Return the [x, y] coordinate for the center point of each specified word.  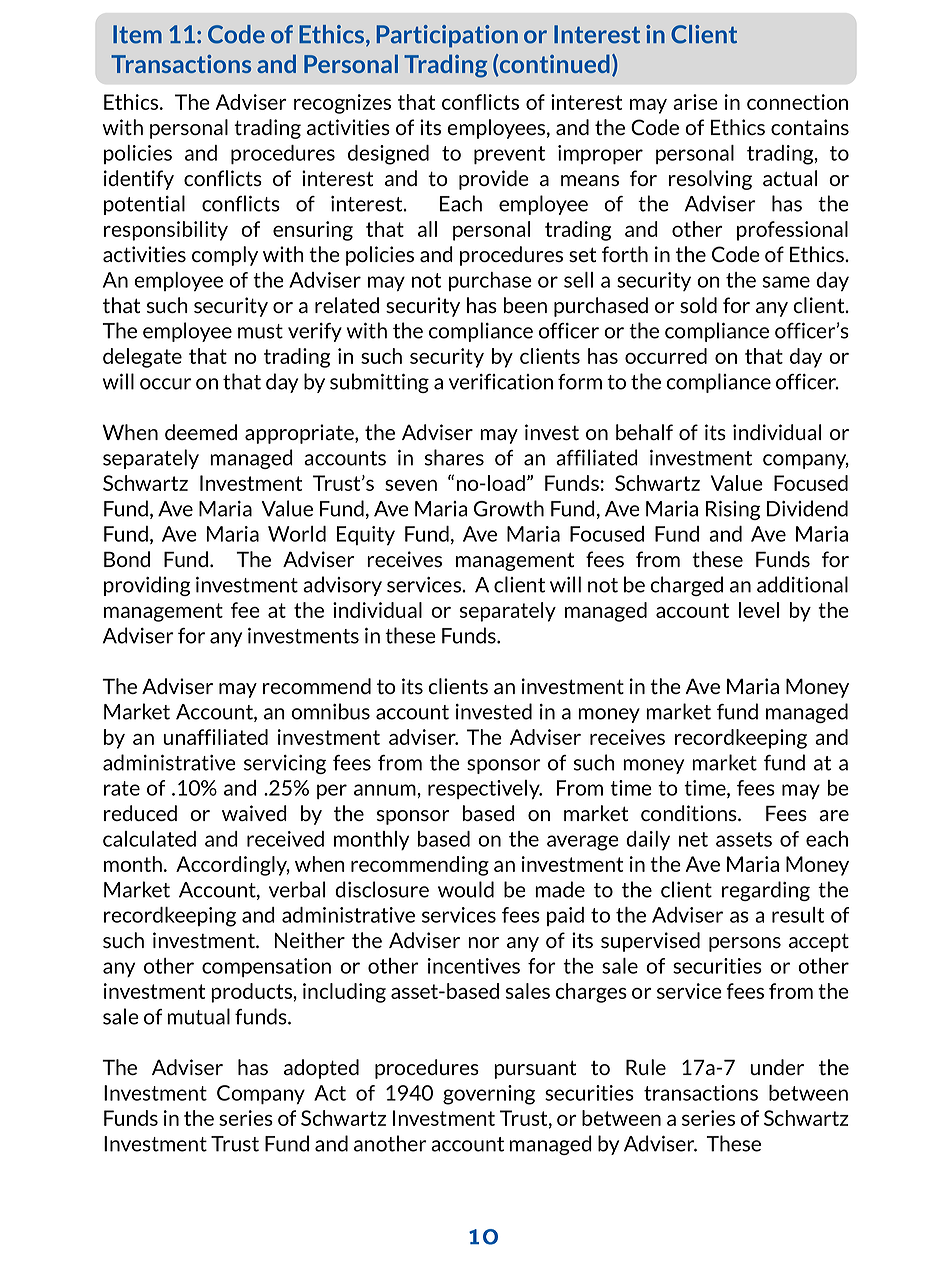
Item [137, 34]
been [525, 305]
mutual [198, 1016]
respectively [485, 789]
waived [254, 813]
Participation [447, 36]
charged [686, 586]
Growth [509, 508]
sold [698, 305]
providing [147, 586]
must [260, 331]
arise [695, 102]
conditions [690, 813]
